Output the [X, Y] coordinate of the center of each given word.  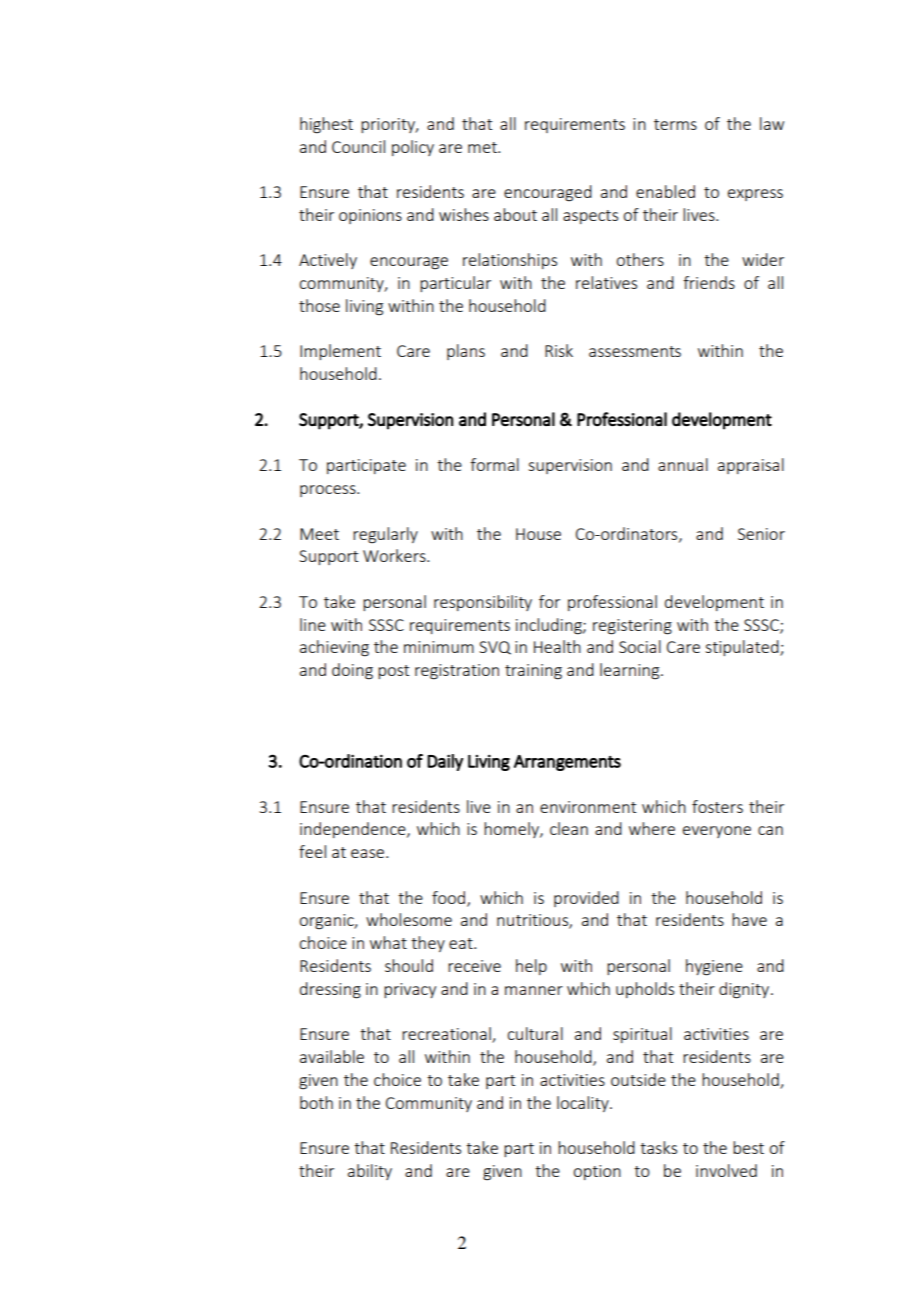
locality [584, 1104]
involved [726, 1170]
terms [675, 124]
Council [358, 146]
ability [370, 1172]
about [515, 214]
